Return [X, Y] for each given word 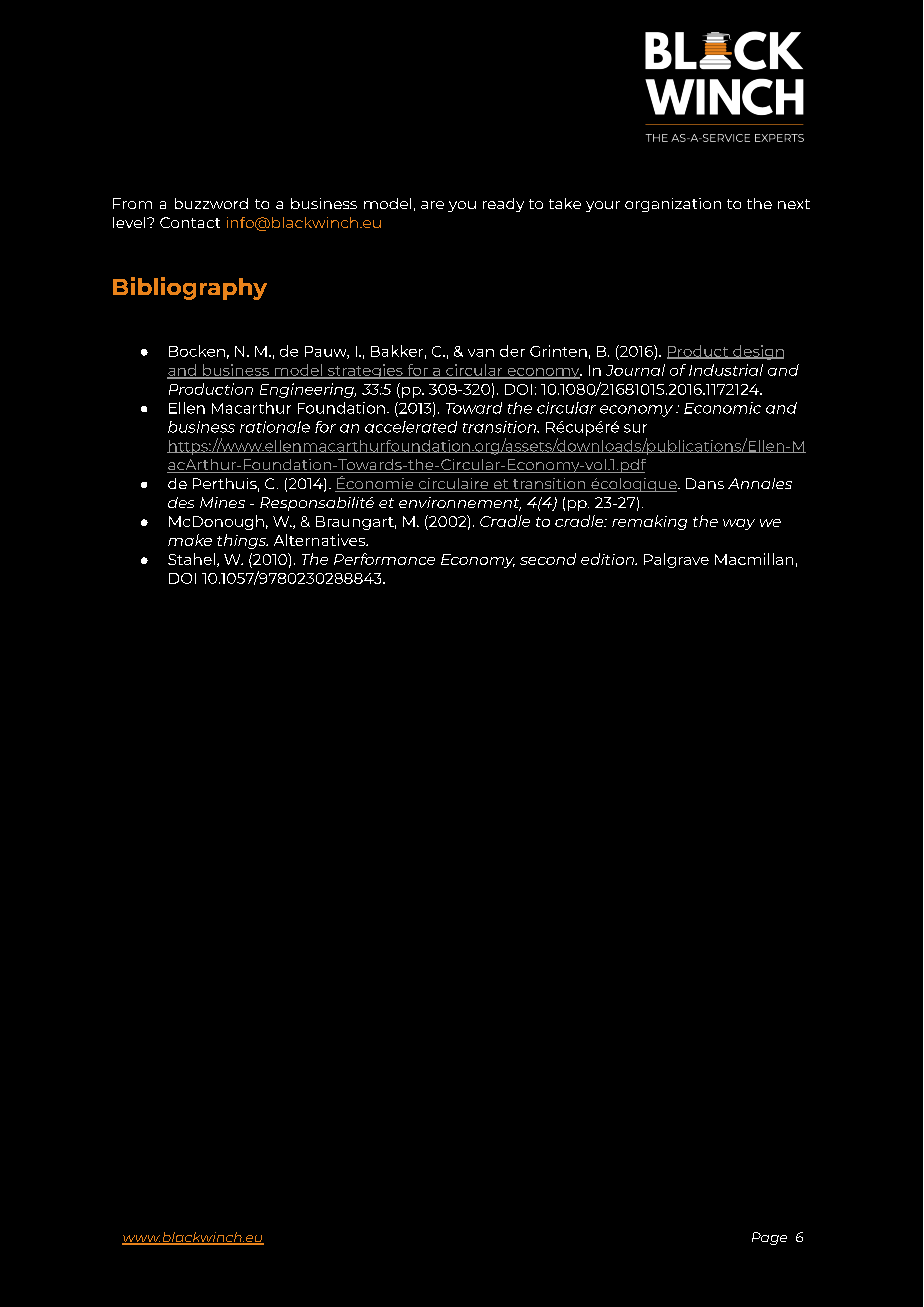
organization [673, 205]
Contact [190, 222]
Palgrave [676, 560]
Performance [384, 559]
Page [769, 1238]
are [432, 205]
